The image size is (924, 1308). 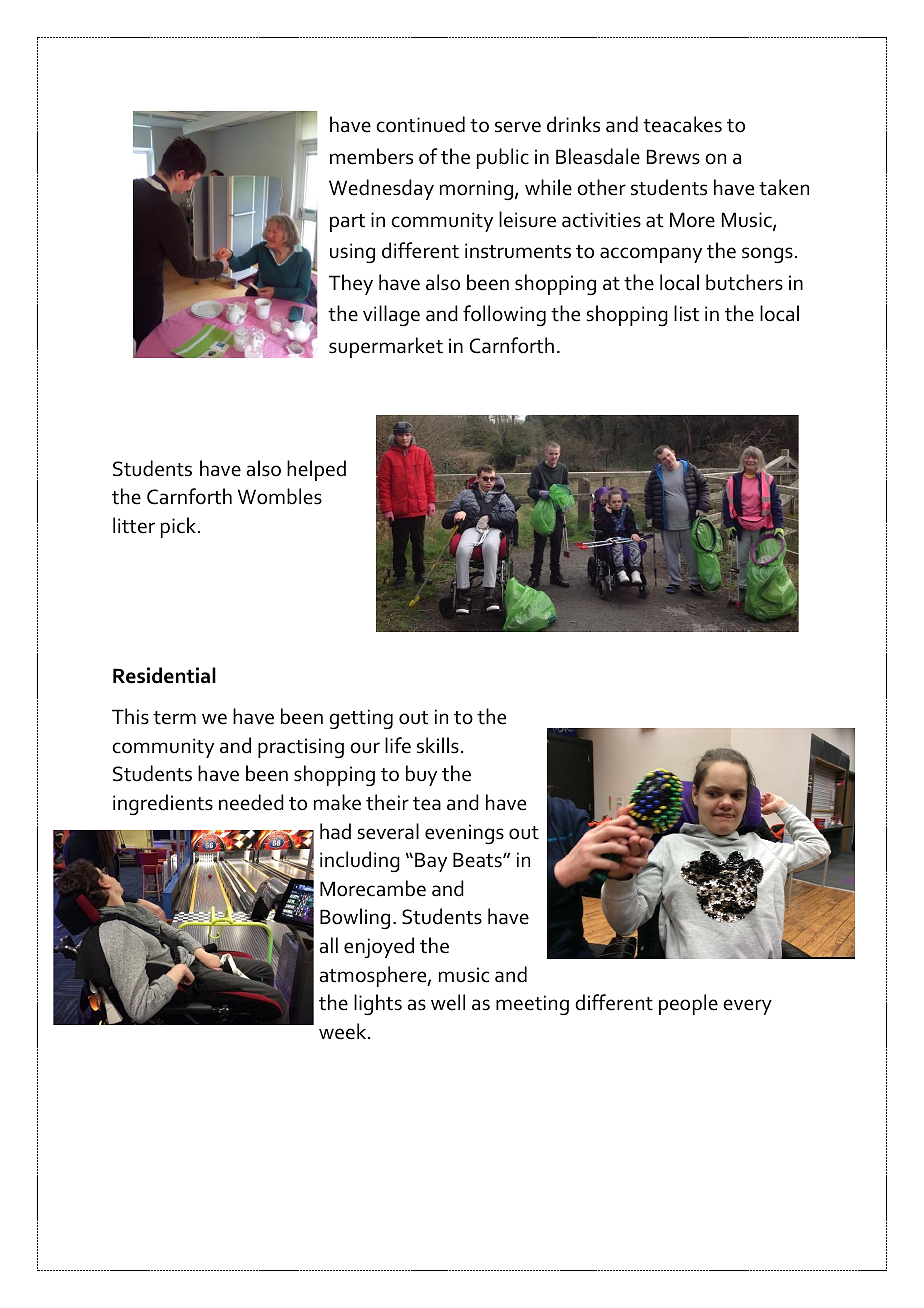 I want to click on skills, so click(x=438, y=745).
